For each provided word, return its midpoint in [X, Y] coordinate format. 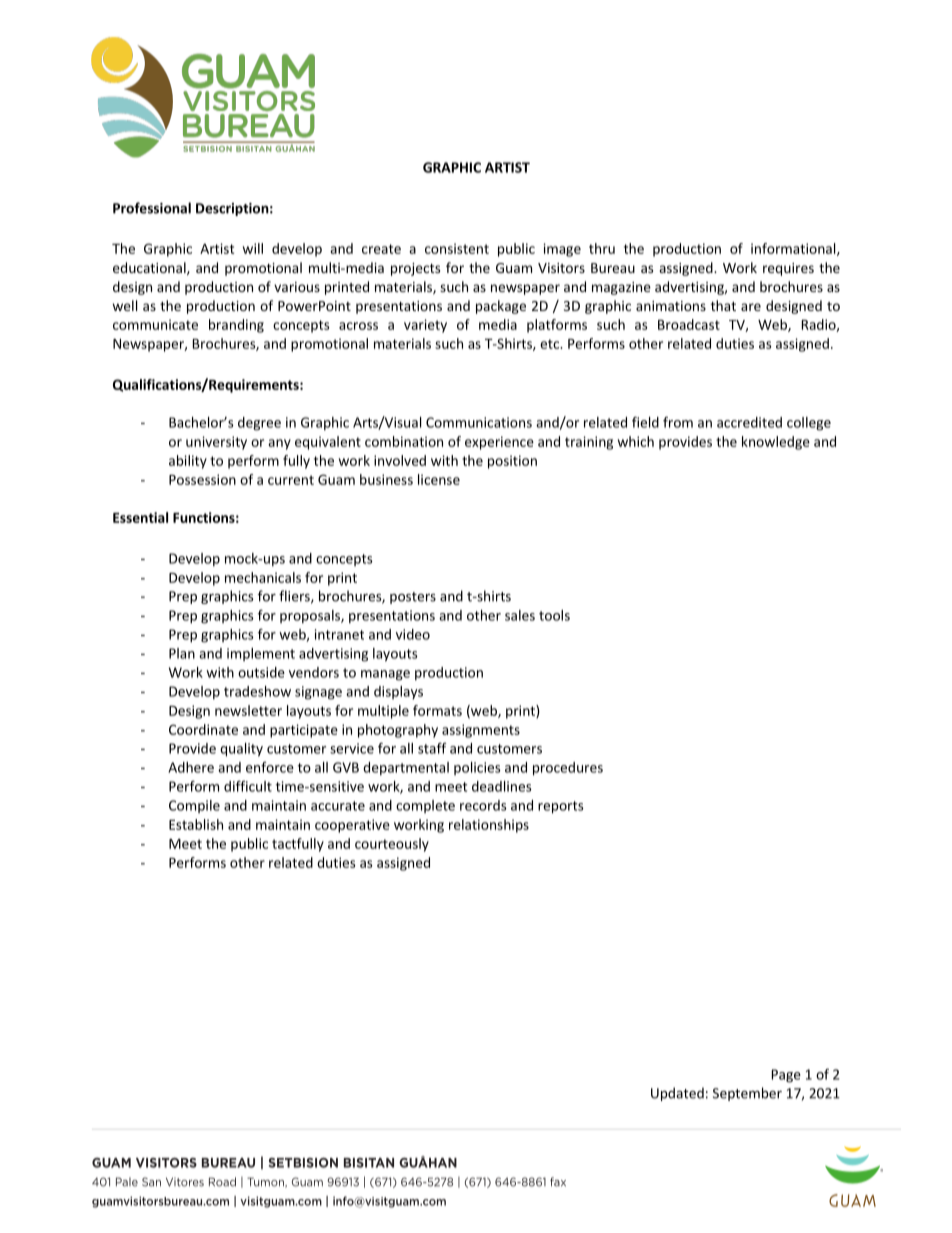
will [253, 248]
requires [788, 269]
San [151, 1182]
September [747, 1094]
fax [558, 1182]
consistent [457, 248]
